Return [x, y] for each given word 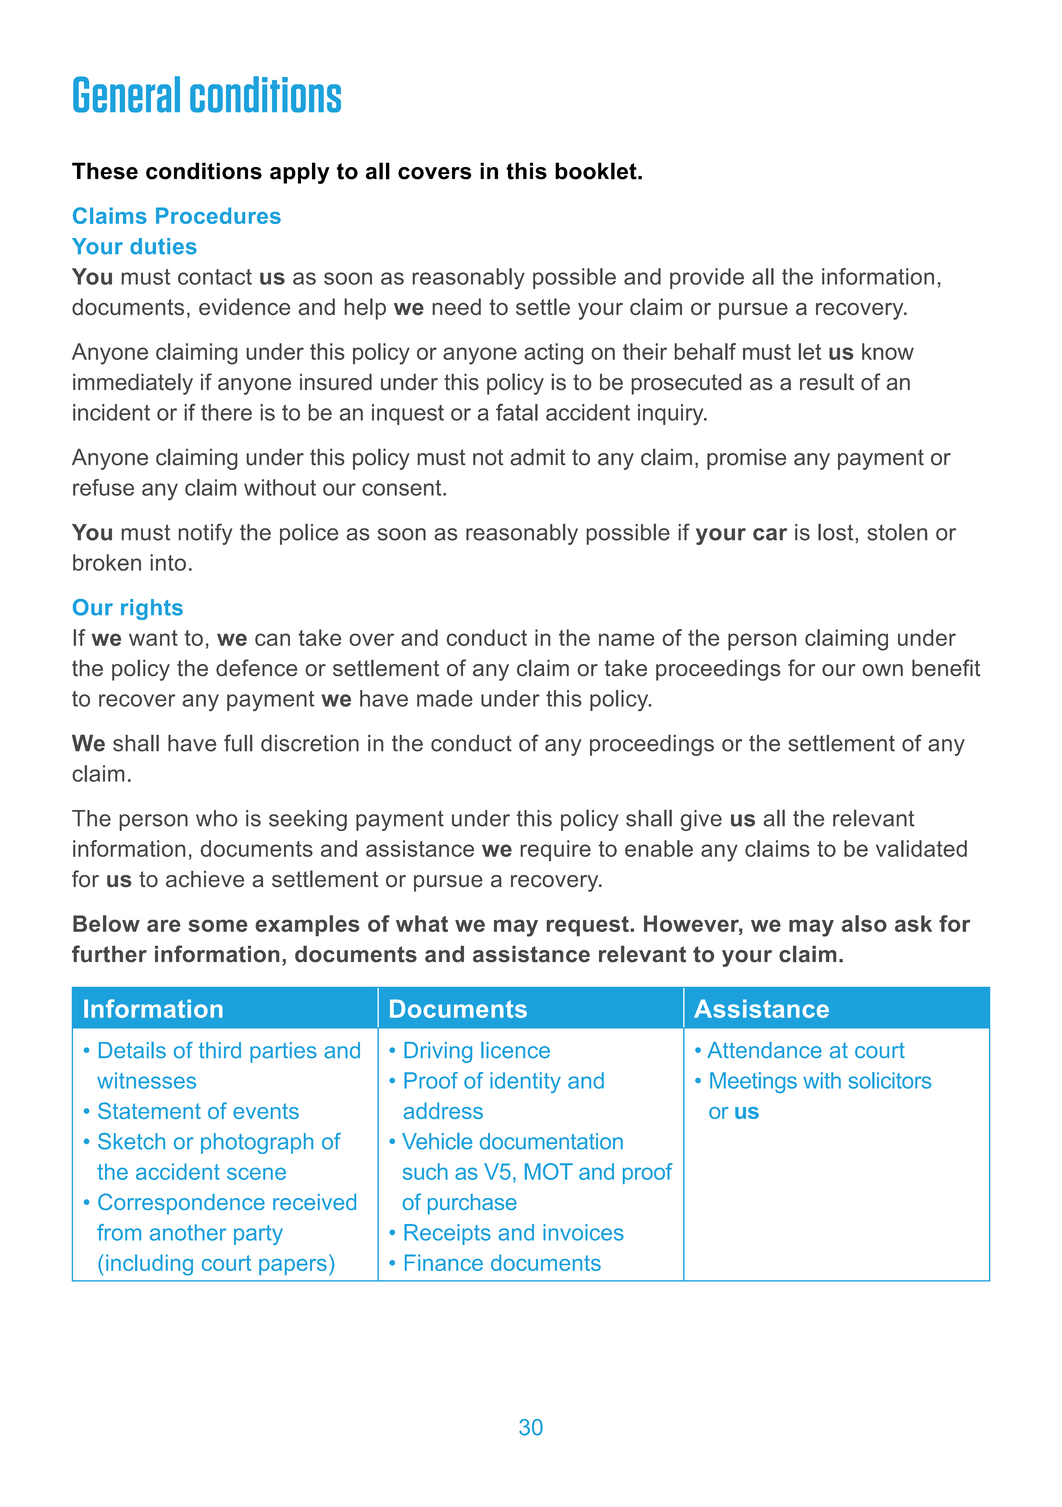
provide [707, 278]
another [188, 1232]
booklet [597, 171]
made [444, 698]
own [883, 670]
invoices [583, 1232]
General [126, 94]
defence [256, 667]
